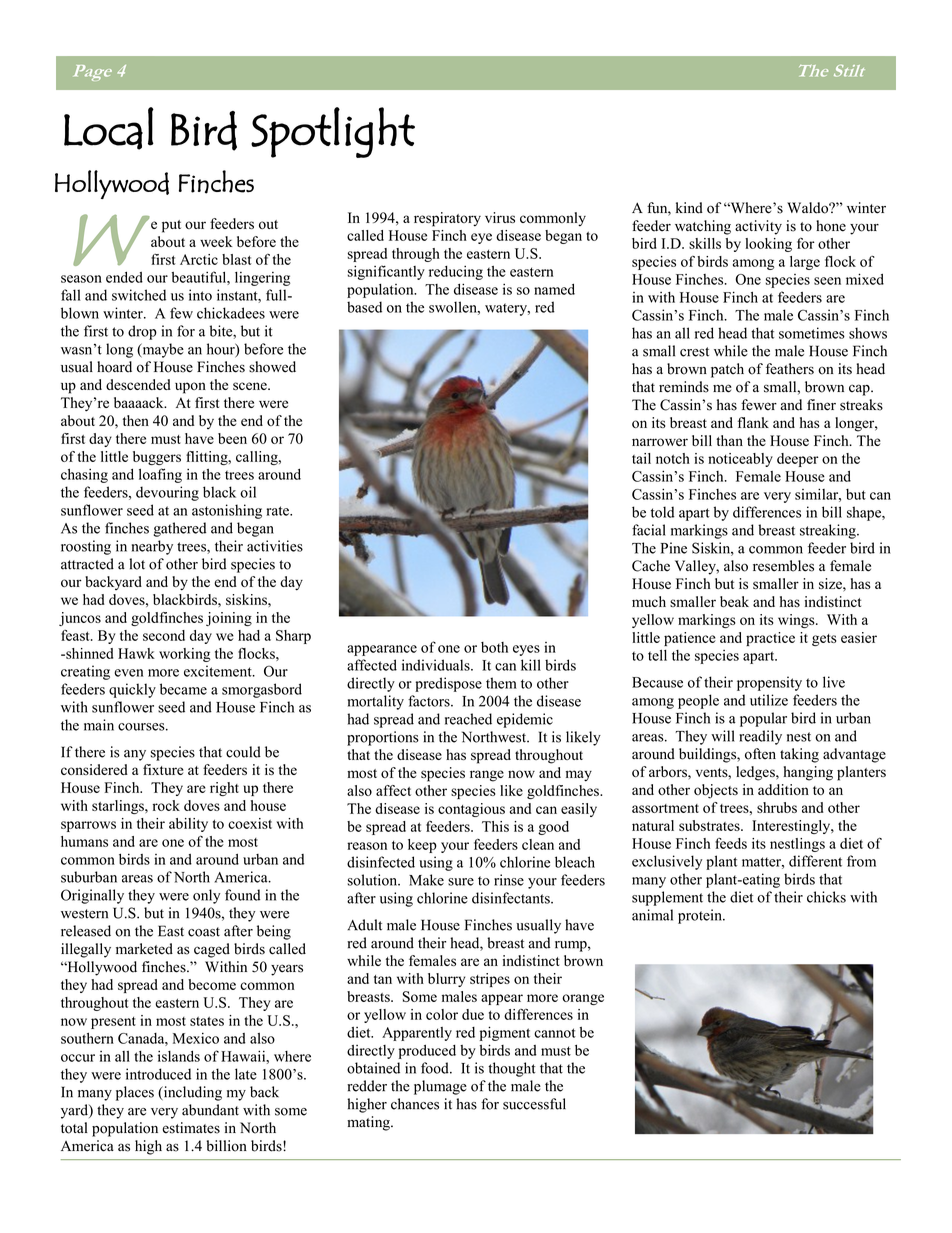 The width and height of the document is (952, 1233). What do you see at coordinates (440, 1087) in the document?
I see `plumage` at bounding box center [440, 1087].
